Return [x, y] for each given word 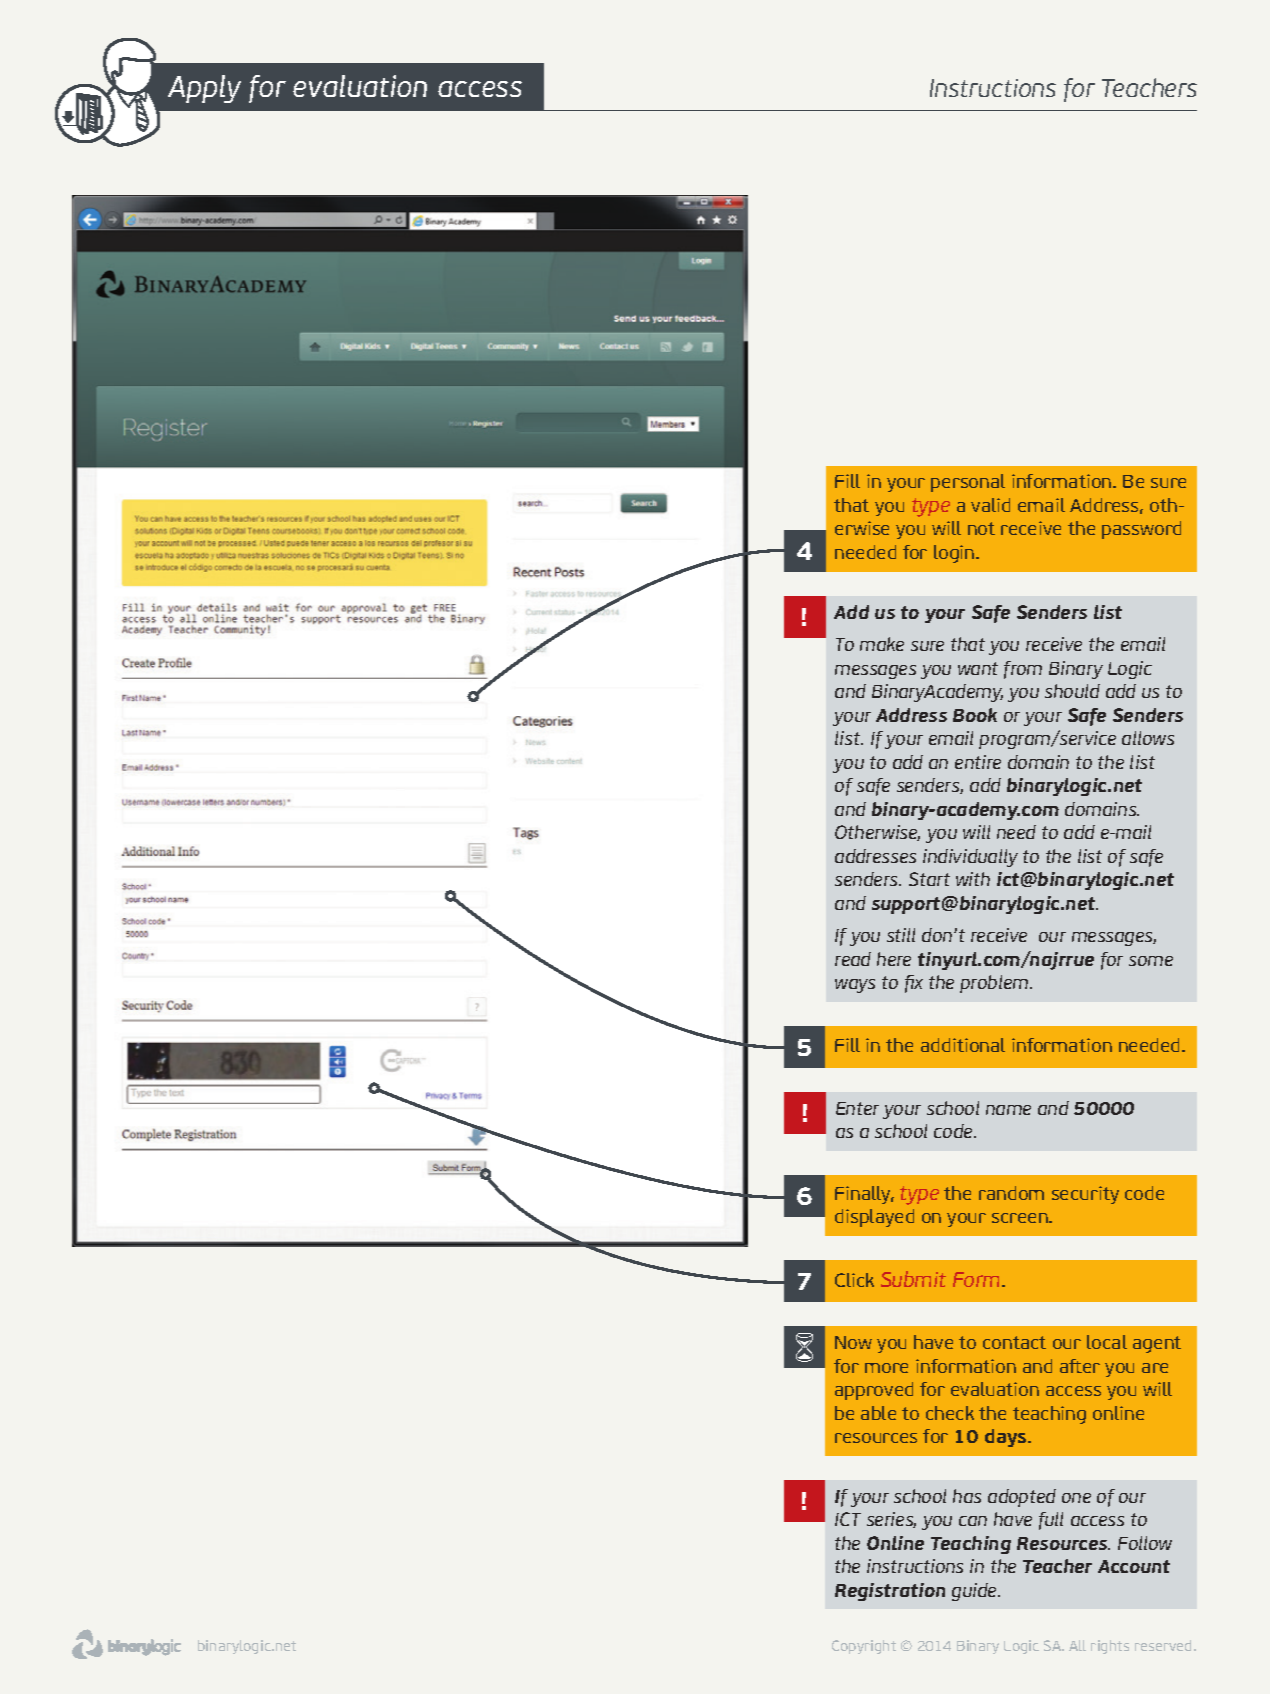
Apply [204, 89]
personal [968, 483]
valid [990, 505]
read [853, 959]
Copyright [864, 1647]
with [973, 879]
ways [855, 986]
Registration [890, 1592]
